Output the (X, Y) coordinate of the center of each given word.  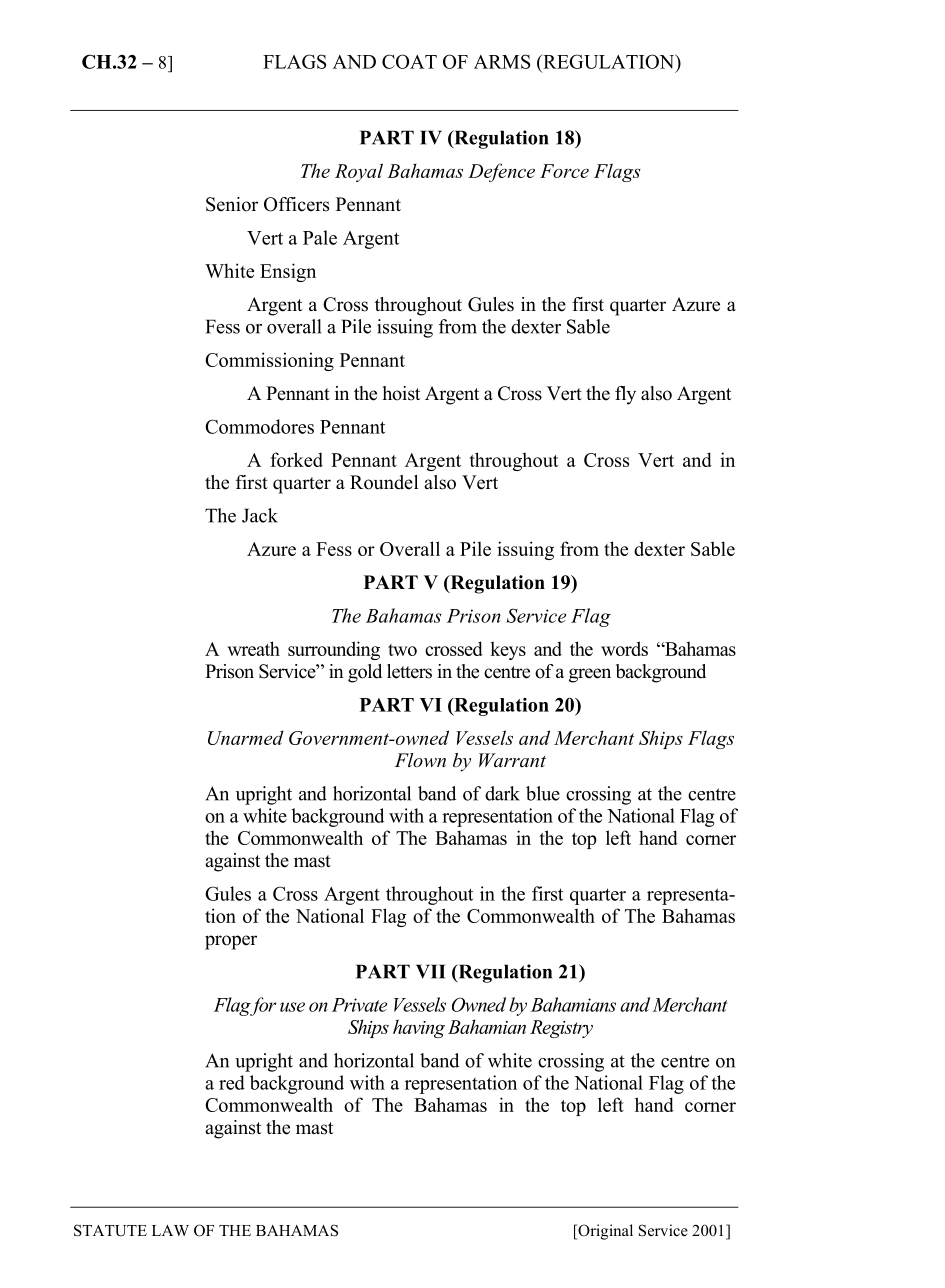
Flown (420, 760)
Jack (260, 515)
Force (564, 171)
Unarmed (246, 737)
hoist (401, 393)
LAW (170, 1230)
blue (543, 793)
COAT (409, 61)
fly (625, 395)
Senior (232, 204)
